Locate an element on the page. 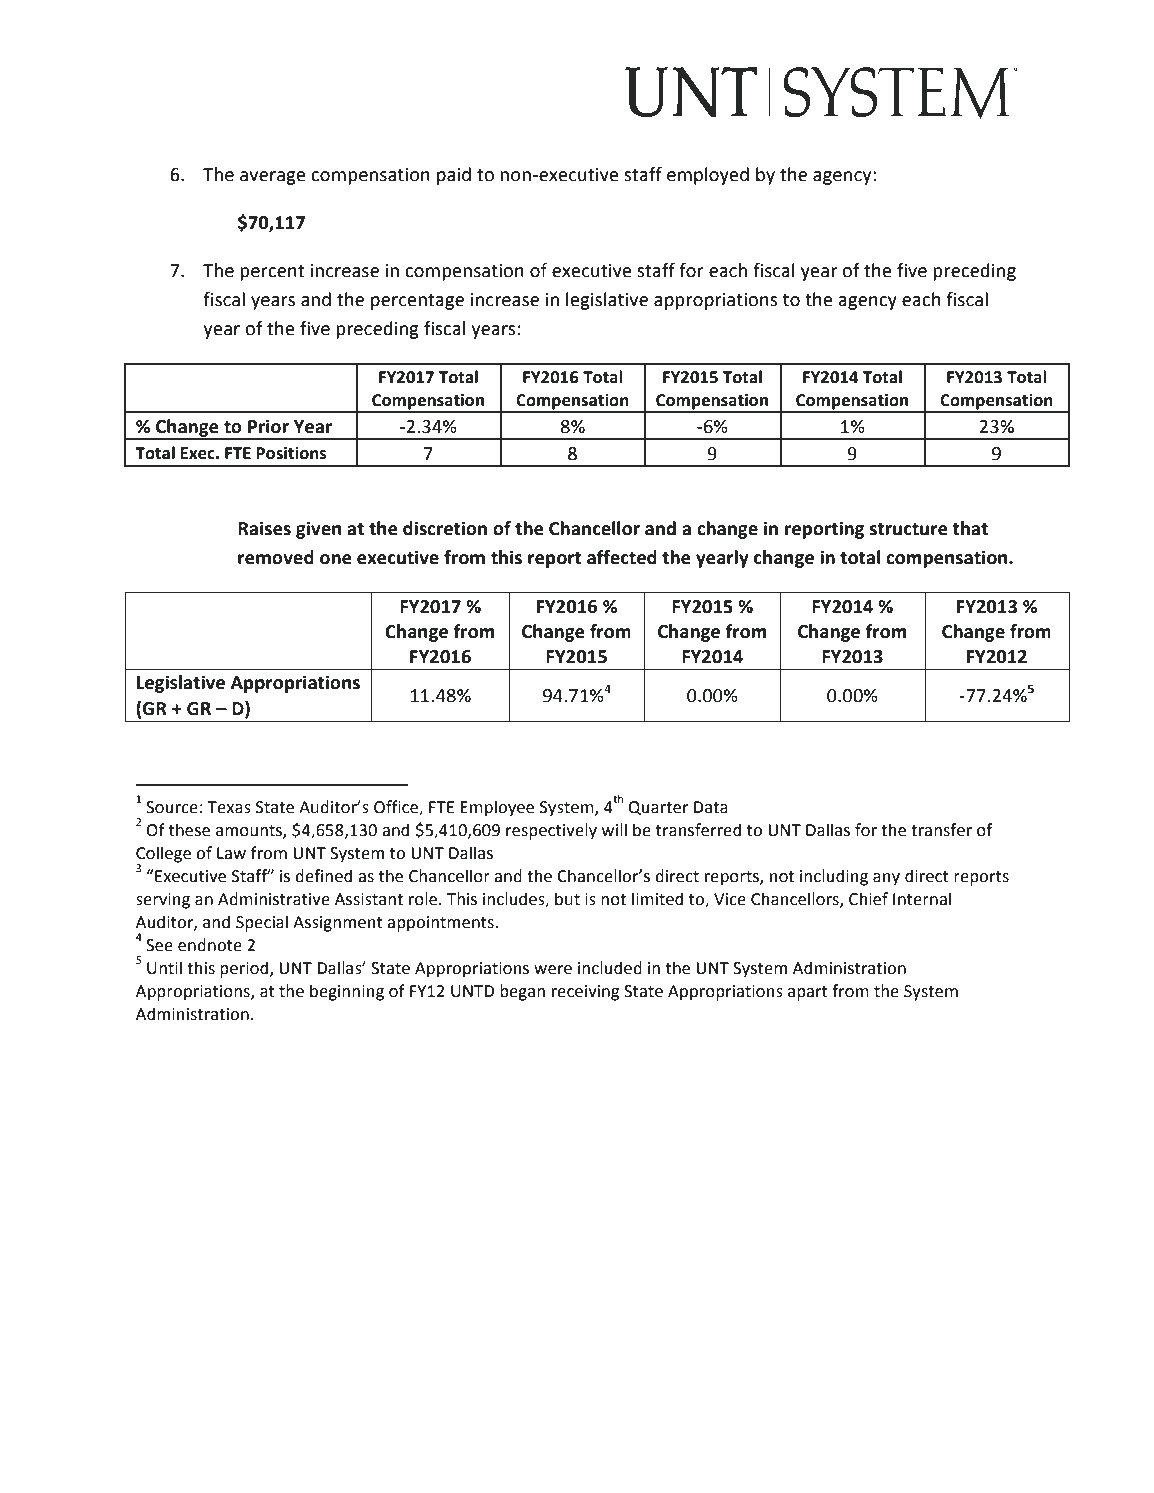 The image size is (1154, 1493). discretion is located at coordinates (445, 528).
